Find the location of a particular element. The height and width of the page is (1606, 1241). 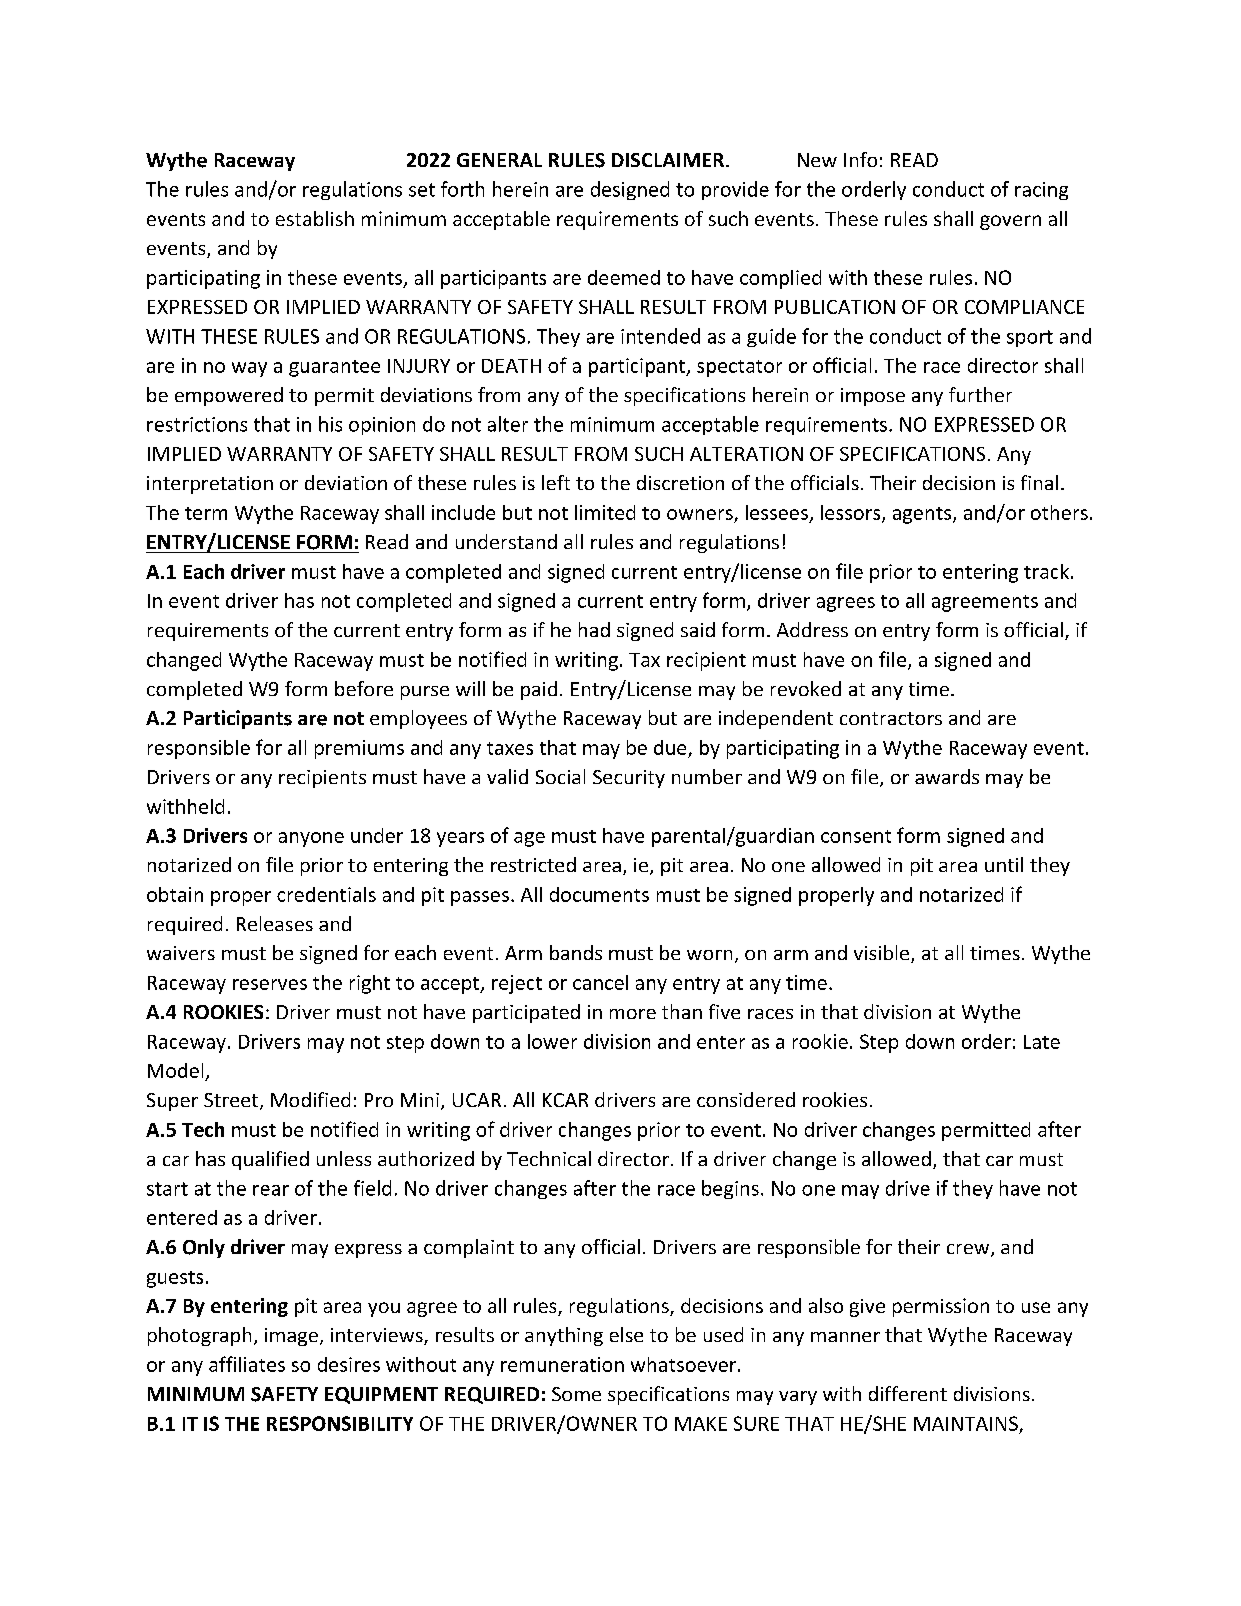

govern is located at coordinates (1010, 222).
